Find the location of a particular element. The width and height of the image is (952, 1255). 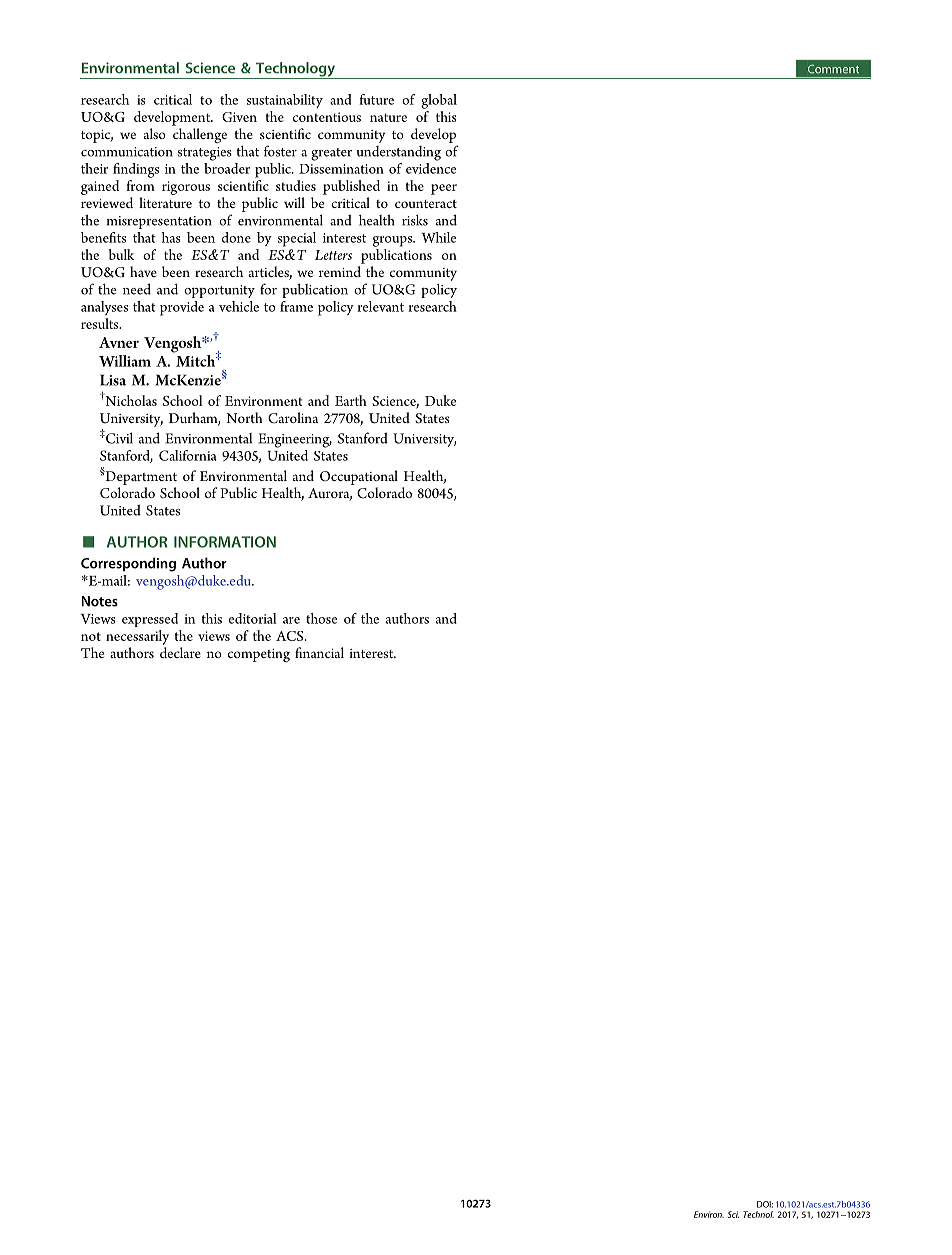

those is located at coordinates (322, 618).
